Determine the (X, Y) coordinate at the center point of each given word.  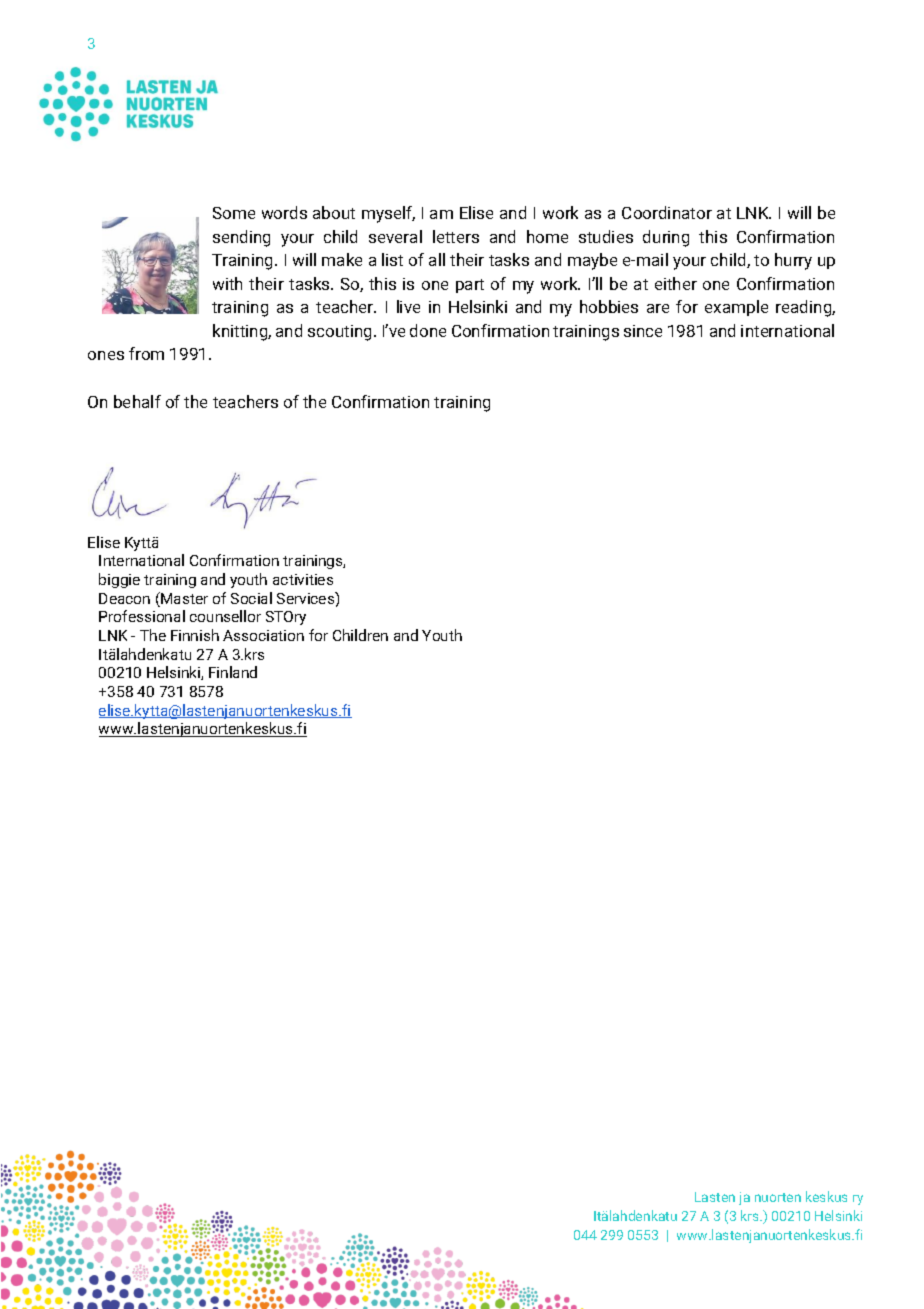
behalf (137, 401)
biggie (119, 580)
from (146, 353)
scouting (339, 333)
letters (456, 236)
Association (263, 635)
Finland (233, 672)
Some (234, 213)
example (736, 308)
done (428, 330)
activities (303, 579)
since (643, 331)
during (666, 238)
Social (251, 598)
